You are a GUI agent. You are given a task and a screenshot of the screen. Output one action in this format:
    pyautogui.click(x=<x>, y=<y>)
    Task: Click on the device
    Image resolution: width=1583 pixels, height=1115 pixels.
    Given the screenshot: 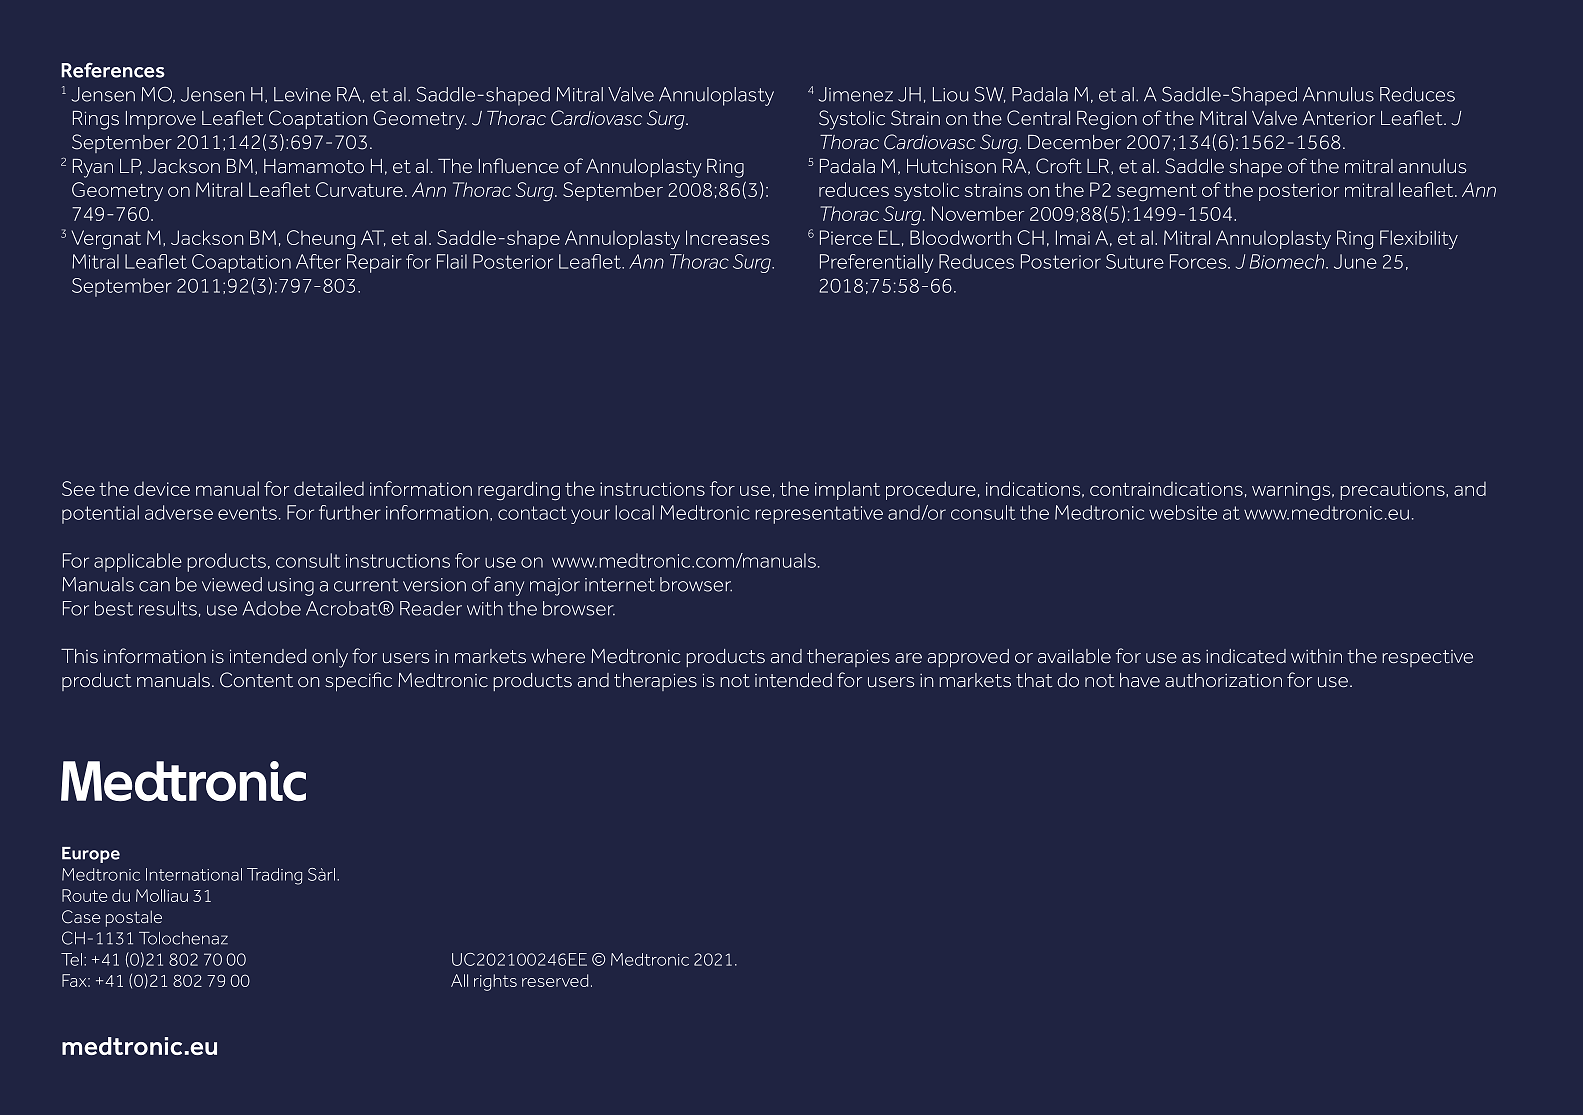 What is the action you would take?
    pyautogui.click(x=162, y=489)
